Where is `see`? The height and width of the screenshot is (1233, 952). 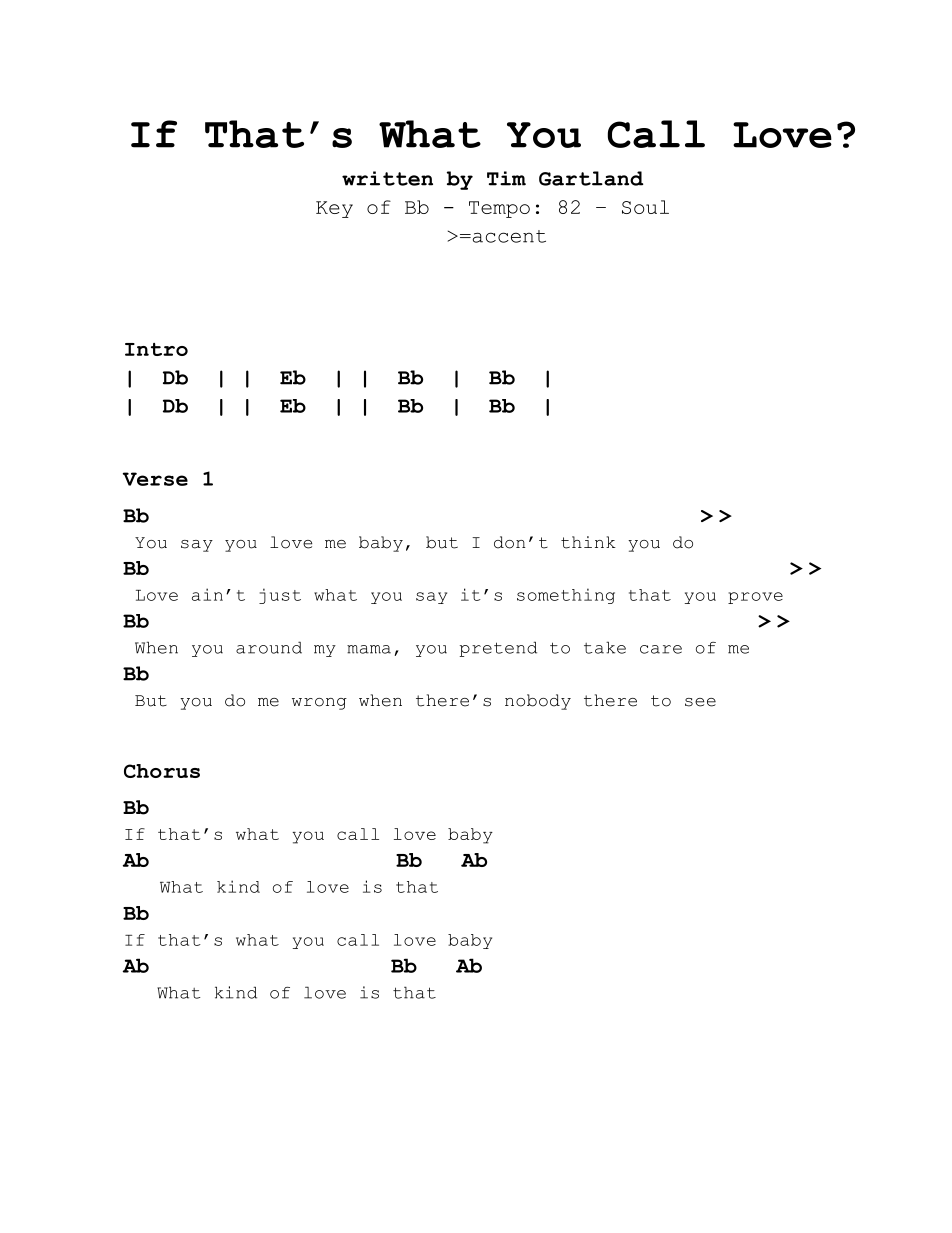
see is located at coordinates (700, 702).
